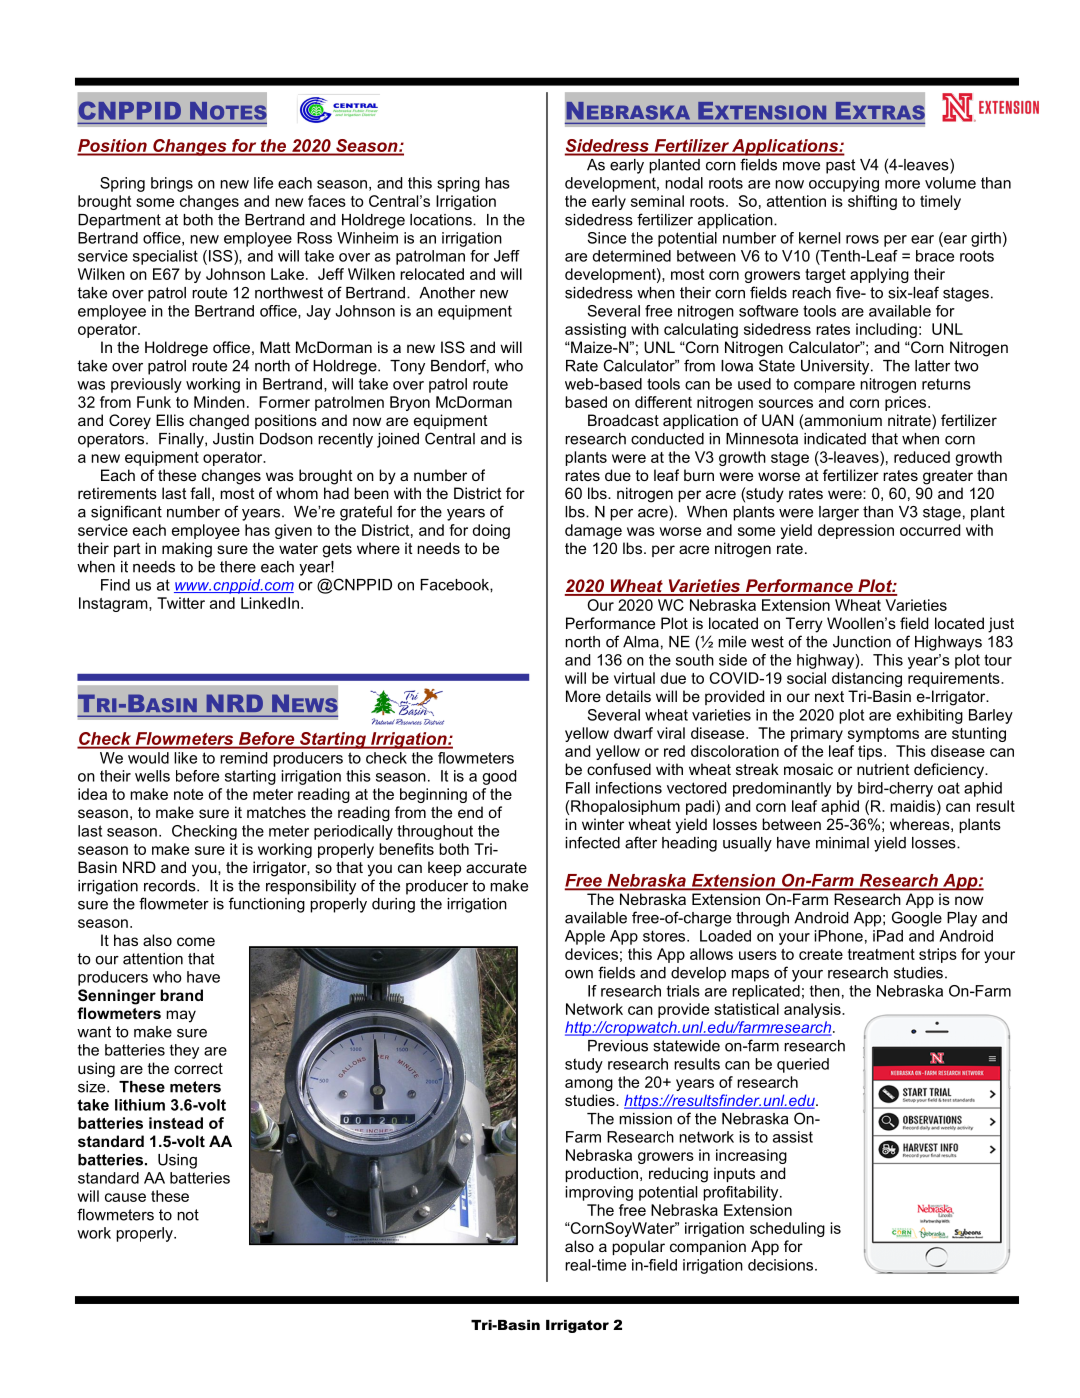 Image resolution: width=1080 pixels, height=1398 pixels. What do you see at coordinates (856, 531) in the image?
I see `depression` at bounding box center [856, 531].
